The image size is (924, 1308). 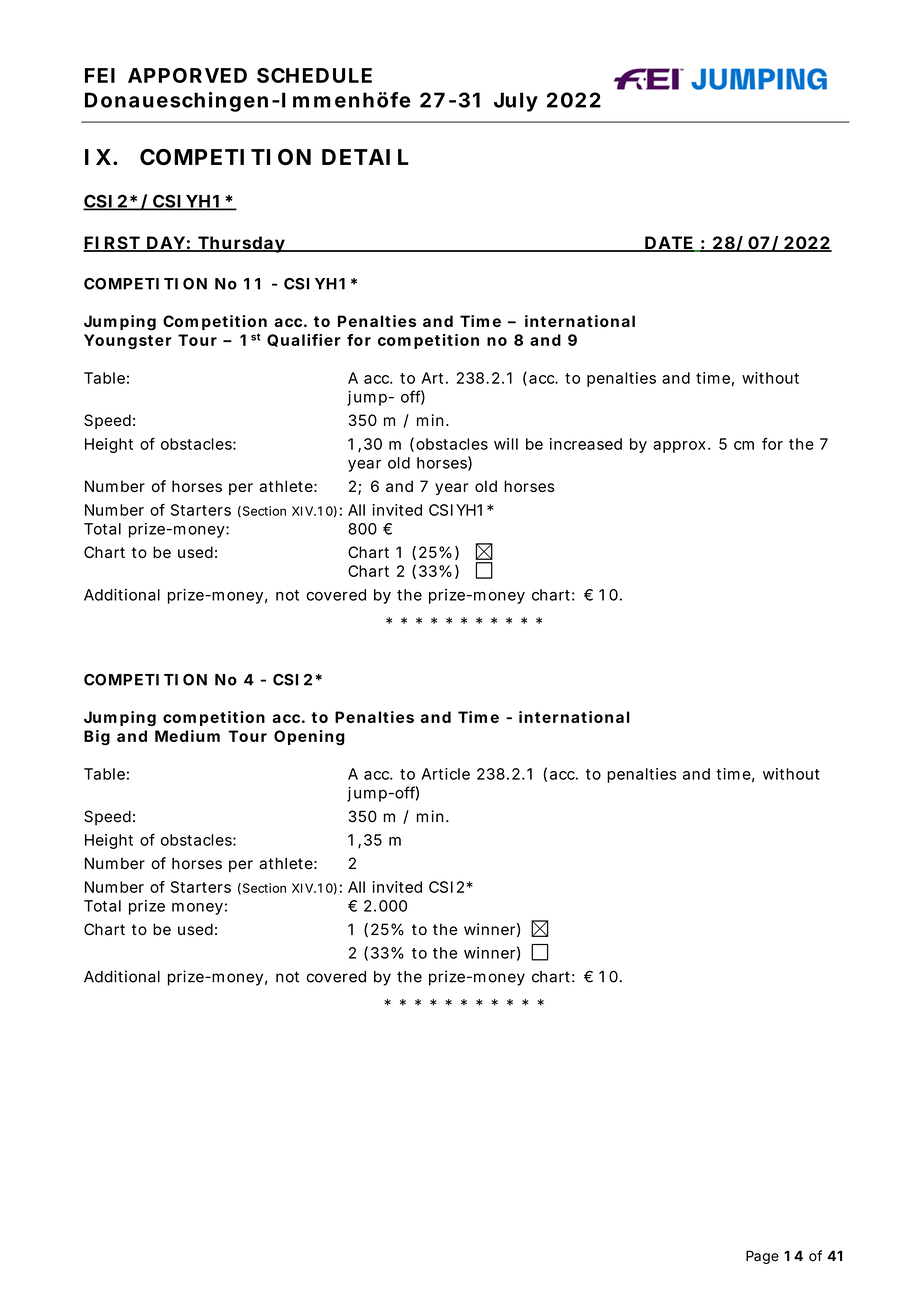 I want to click on Youngster, so click(x=128, y=341).
